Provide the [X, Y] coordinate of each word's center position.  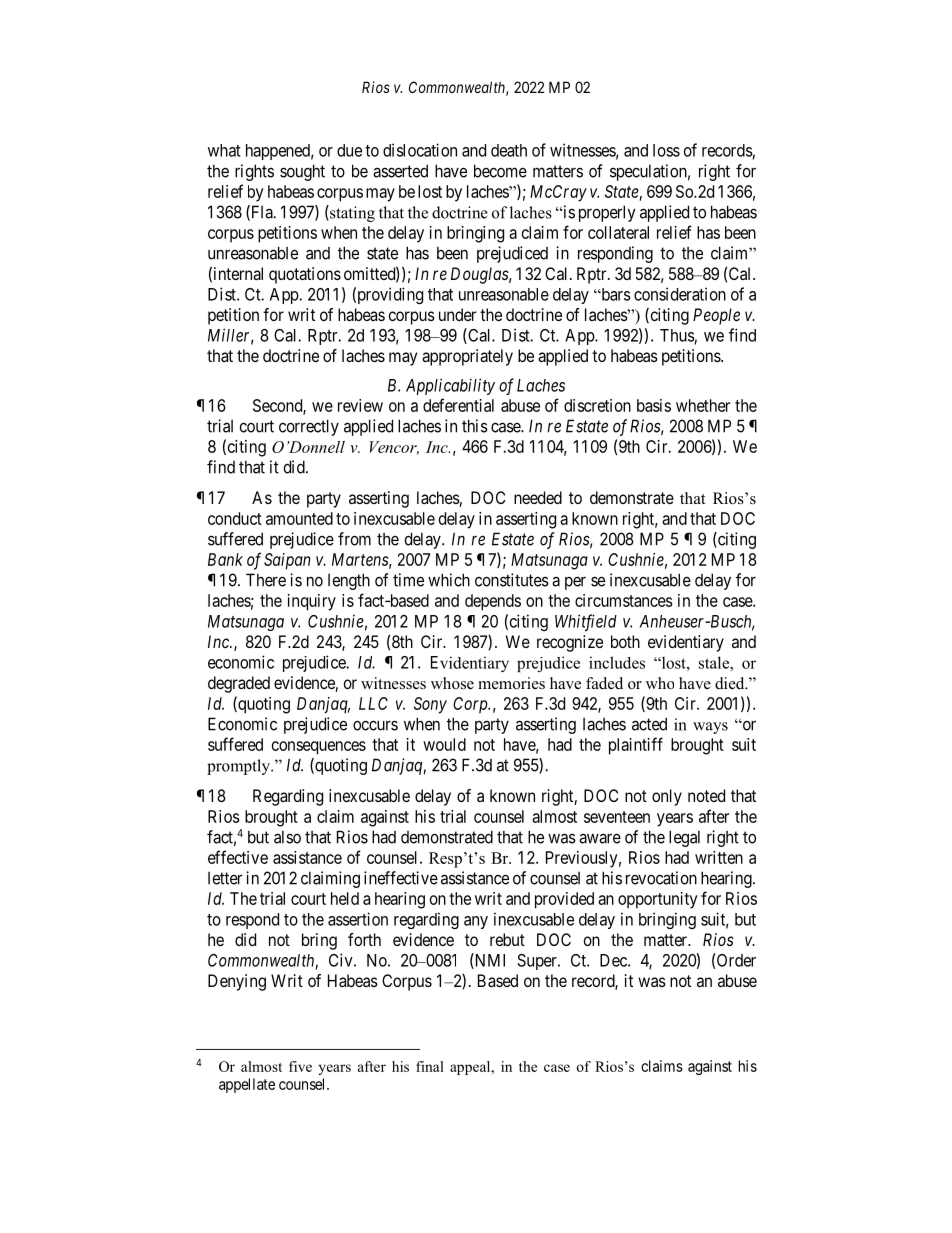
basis [654, 405]
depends [493, 602]
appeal [471, 1068]
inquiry [312, 602]
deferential [458, 405]
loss [666, 150]
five [300, 1066]
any [476, 922]
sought [302, 172]
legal [684, 838]
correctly [309, 427]
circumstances [624, 600]
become [500, 171]
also [287, 837]
